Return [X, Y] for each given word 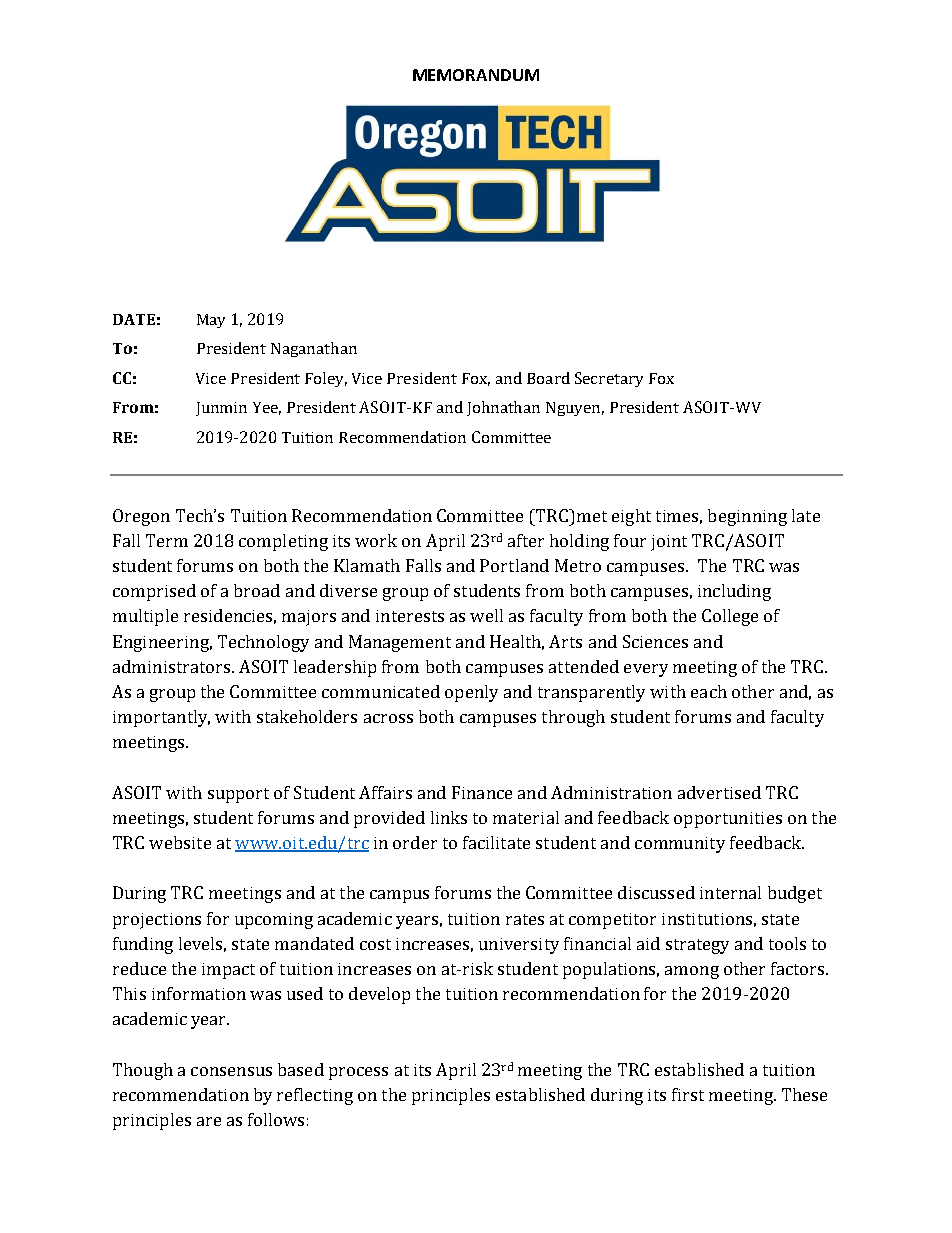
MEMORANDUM [476, 75]
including [734, 592]
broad [257, 590]
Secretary [609, 379]
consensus [231, 1071]
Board [548, 378]
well [486, 615]
